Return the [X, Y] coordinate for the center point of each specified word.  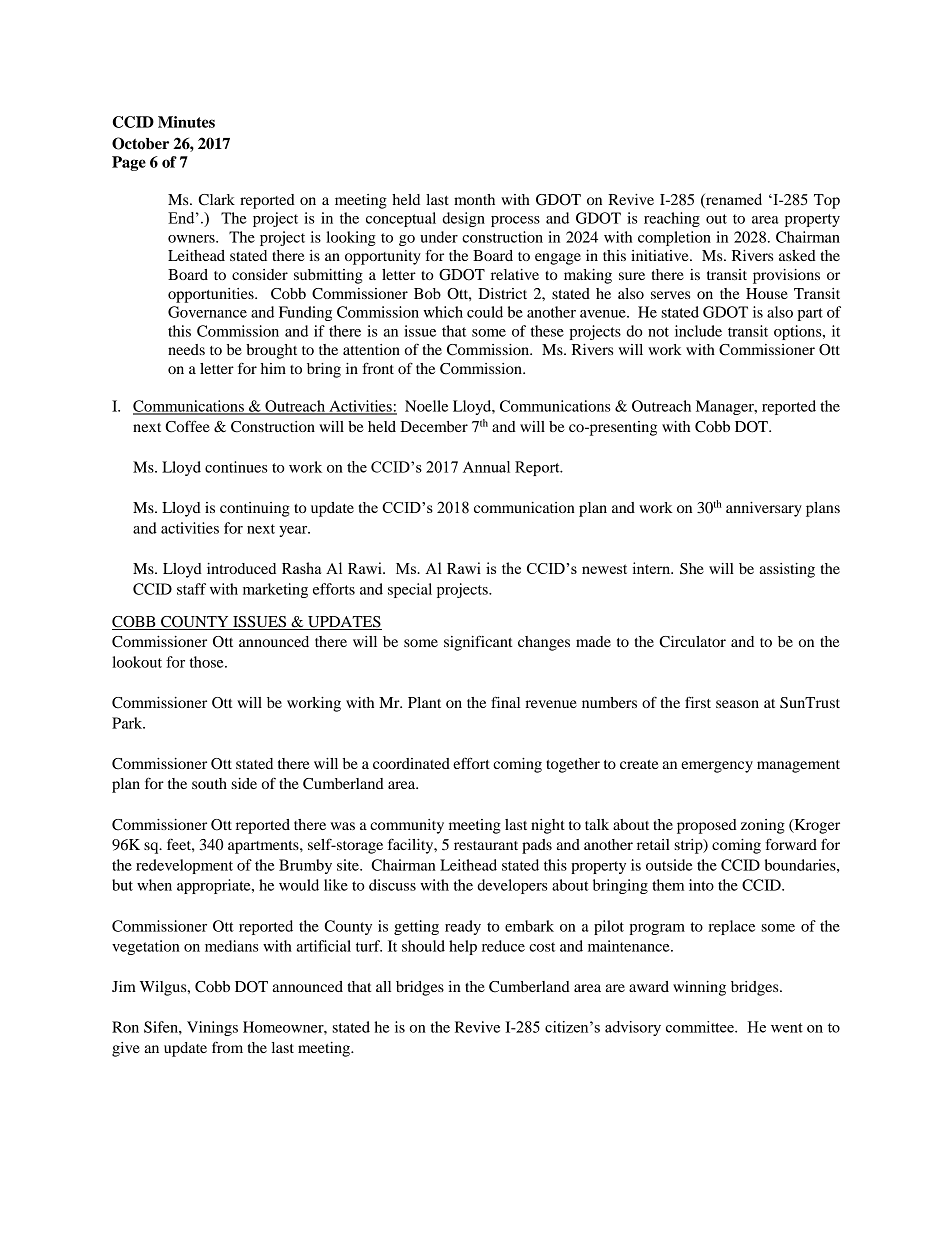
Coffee [187, 426]
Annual [486, 467]
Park [128, 723]
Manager [726, 407]
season [737, 704]
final [505, 702]
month [474, 199]
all [383, 986]
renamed [733, 200]
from [227, 1047]
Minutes [186, 122]
